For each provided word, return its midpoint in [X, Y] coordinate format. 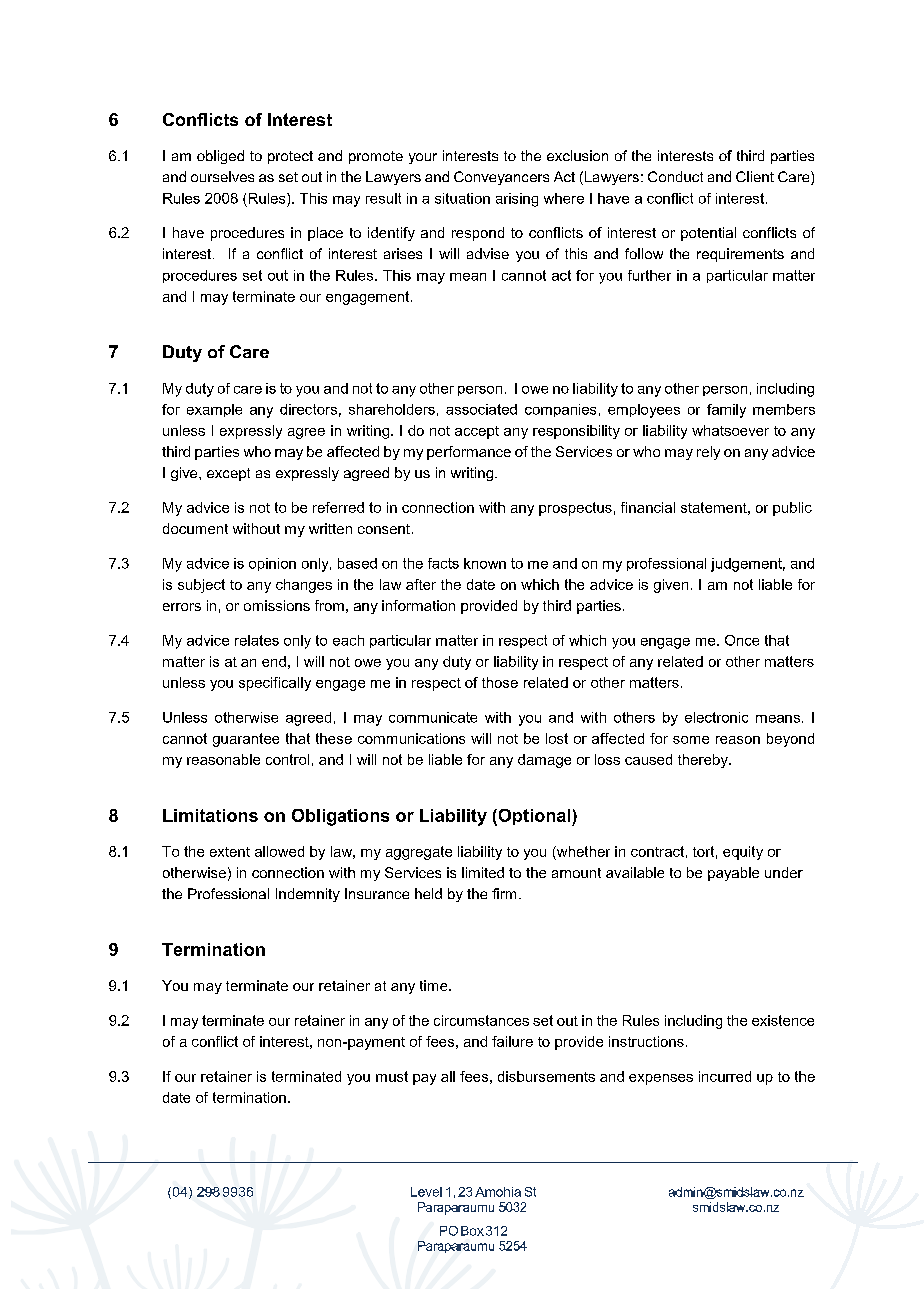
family [726, 411]
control [287, 759]
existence [783, 1020]
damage [544, 761]
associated [481, 409]
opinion [272, 564]
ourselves [222, 176]
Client [755, 176]
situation [462, 198]
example [214, 410]
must [392, 1076]
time [435, 985]
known [485, 563]
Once [742, 640]
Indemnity [308, 895]
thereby [704, 761]
